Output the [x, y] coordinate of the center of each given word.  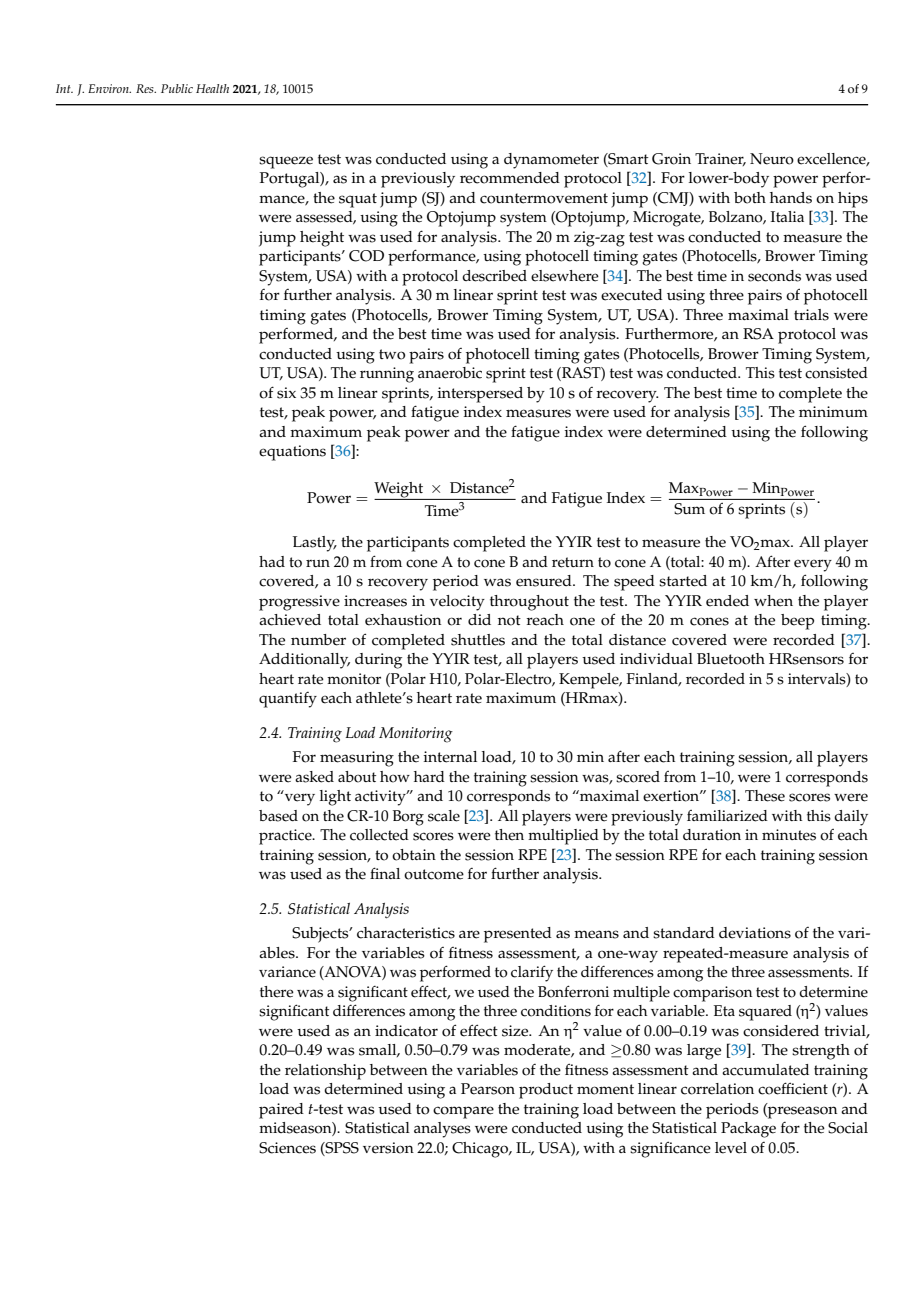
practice [286, 837]
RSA [758, 334]
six [286, 393]
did [479, 619]
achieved [290, 620]
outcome [434, 874]
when [773, 601]
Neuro [772, 159]
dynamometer [551, 161]
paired [281, 1111]
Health [212, 88]
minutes [789, 835]
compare [463, 1112]
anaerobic [450, 373]
